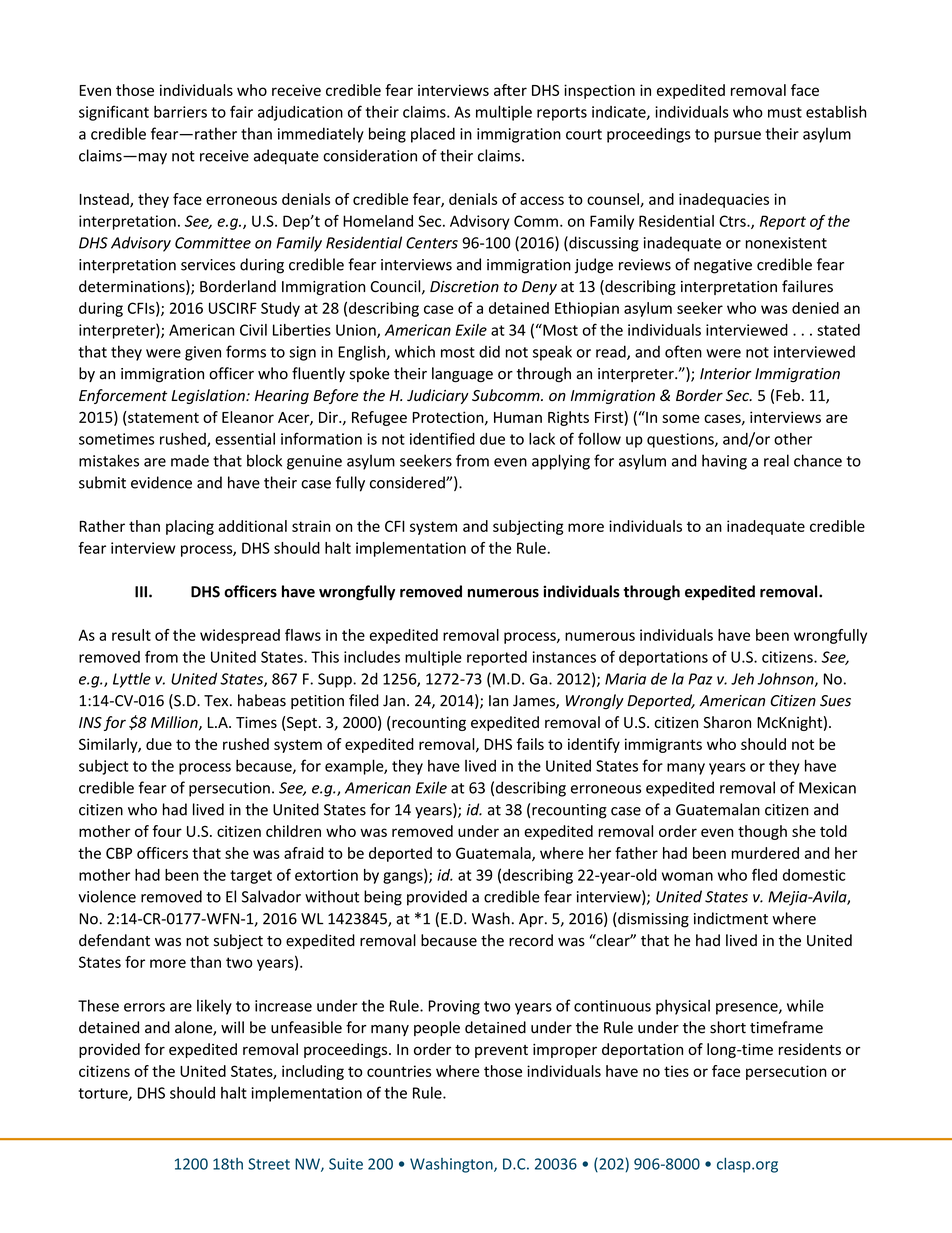  I want to click on residents, so click(810, 1049).
